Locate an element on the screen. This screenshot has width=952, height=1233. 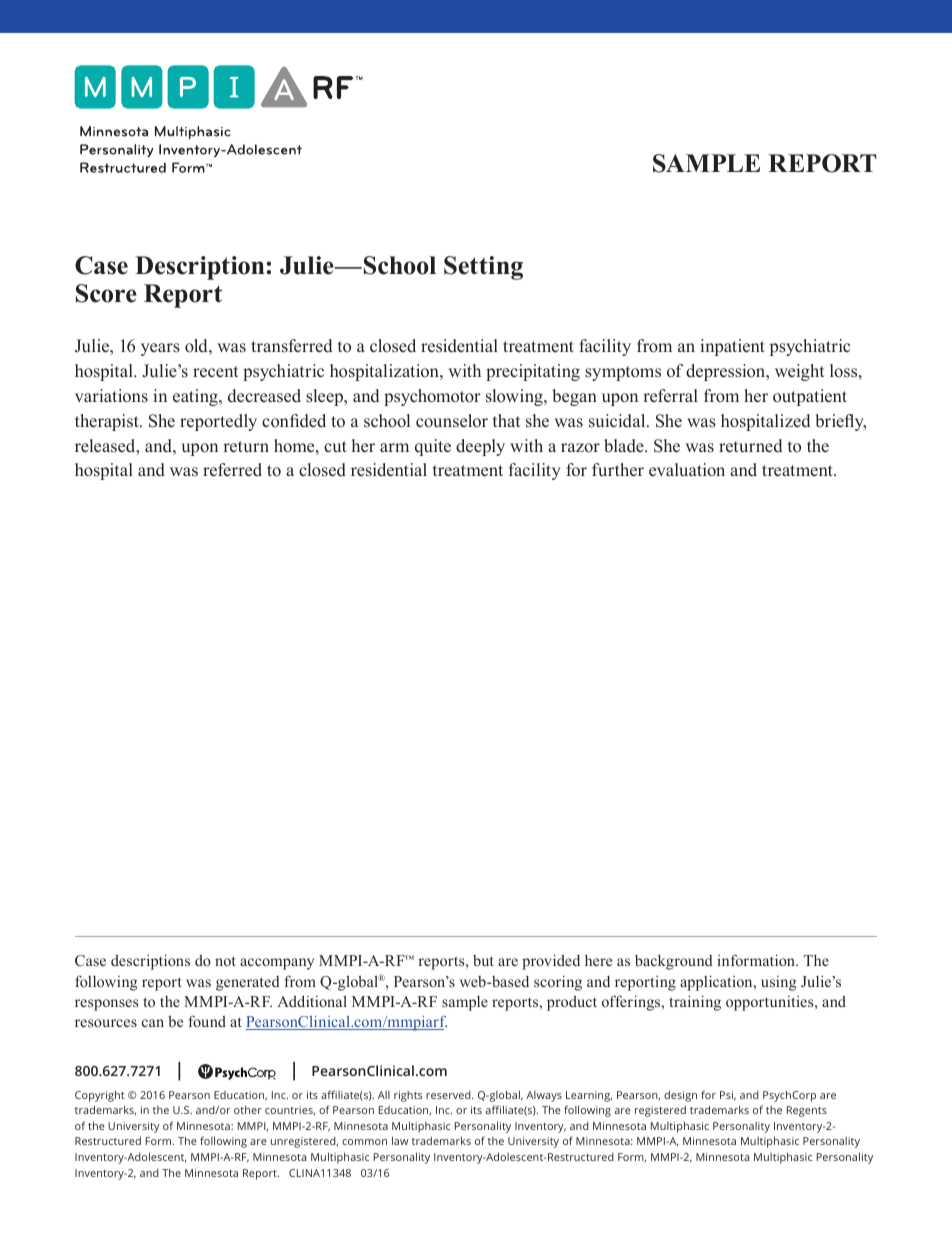
background is located at coordinates (674, 962).
